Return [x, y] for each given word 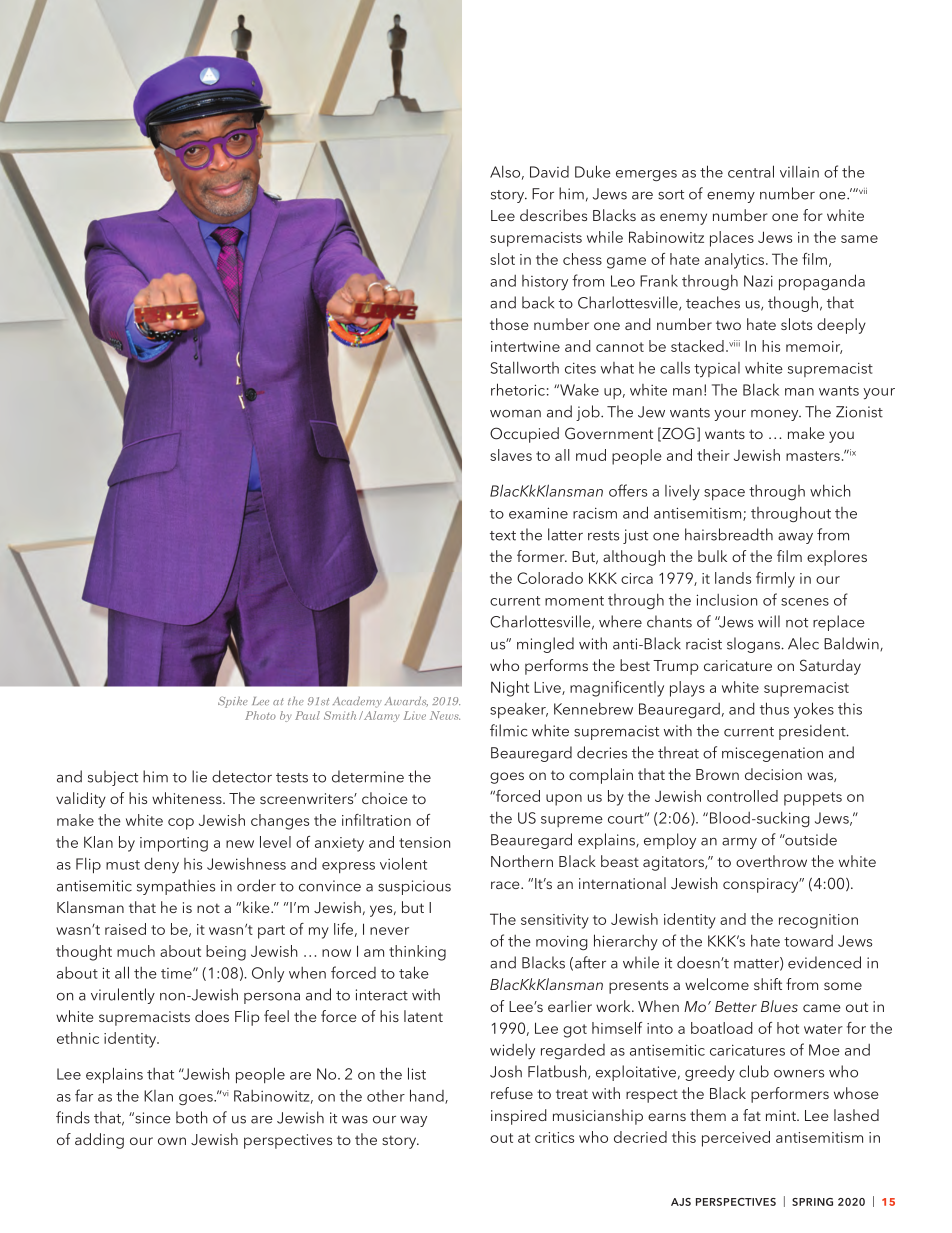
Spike [233, 702]
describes [553, 215]
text [503, 536]
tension [424, 842]
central [751, 171]
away [795, 538]
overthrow [771, 861]
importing [174, 844]
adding [99, 1141]
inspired [519, 1117]
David [549, 172]
